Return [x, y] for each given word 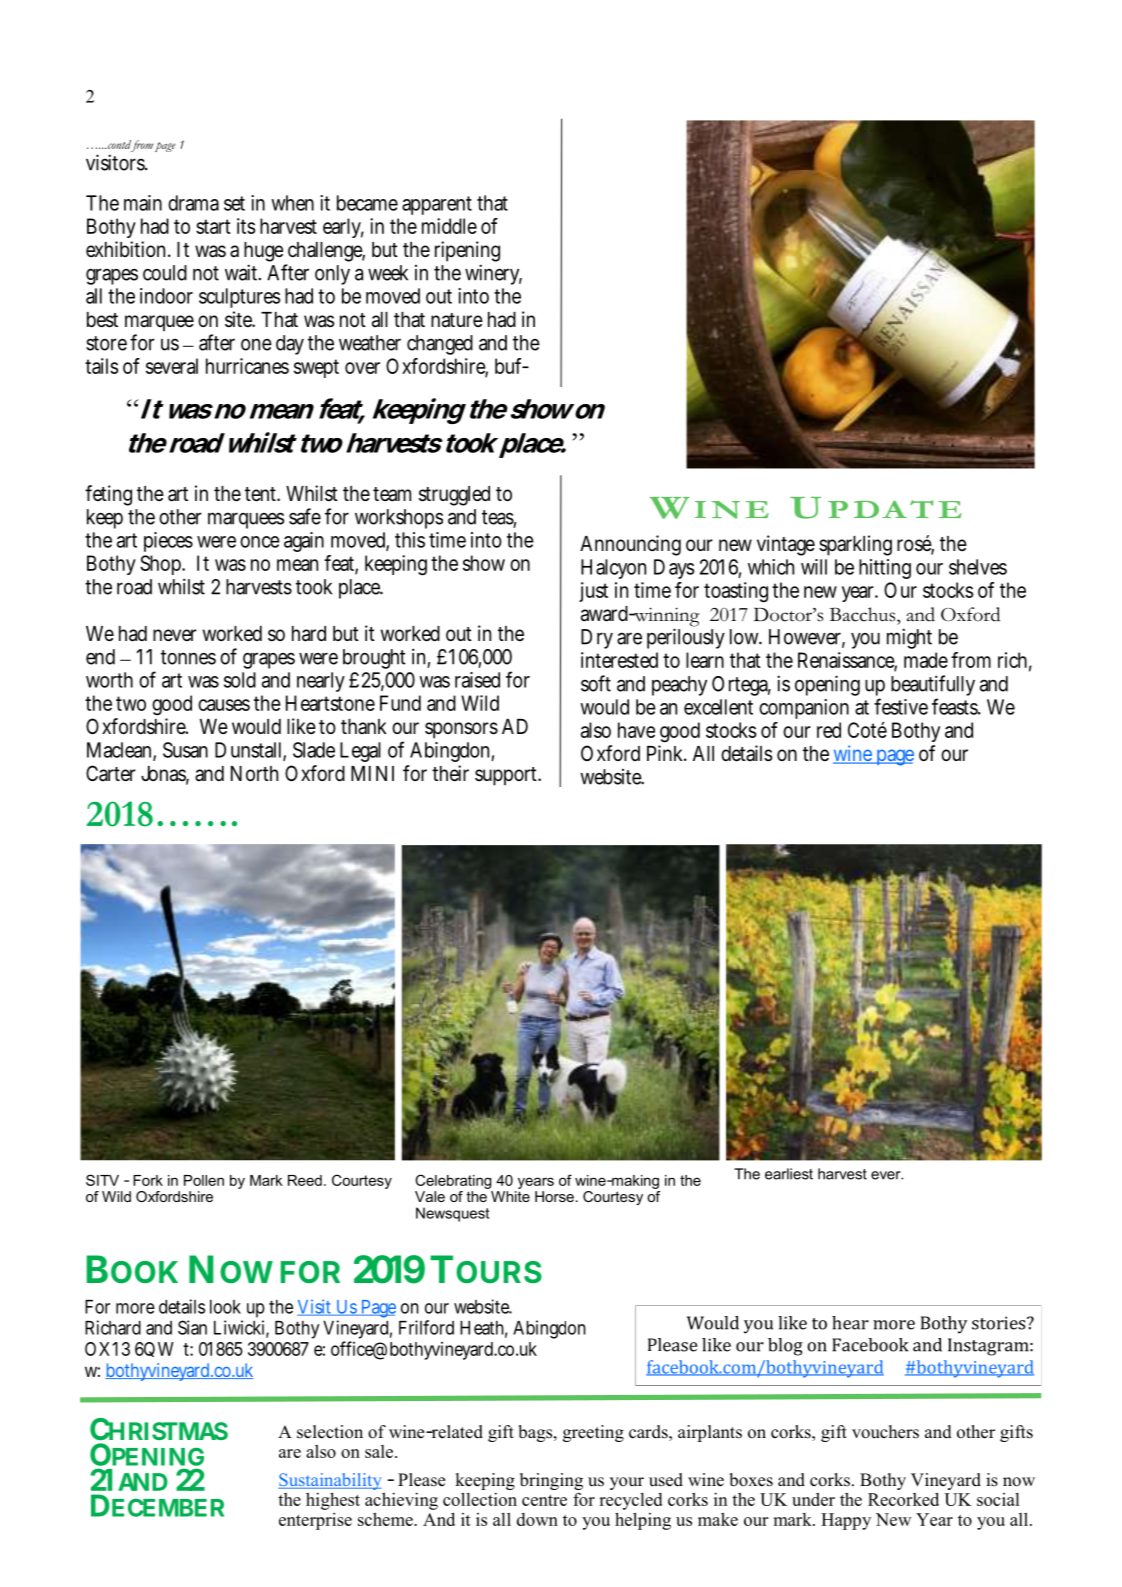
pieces [168, 542]
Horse [554, 1196]
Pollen [204, 1180]
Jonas [165, 775]
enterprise [315, 1521]
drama [193, 203]
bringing [551, 1481]
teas [499, 518]
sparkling [855, 545]
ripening [467, 251]
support [508, 776]
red [829, 730]
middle [449, 226]
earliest [789, 1174]
